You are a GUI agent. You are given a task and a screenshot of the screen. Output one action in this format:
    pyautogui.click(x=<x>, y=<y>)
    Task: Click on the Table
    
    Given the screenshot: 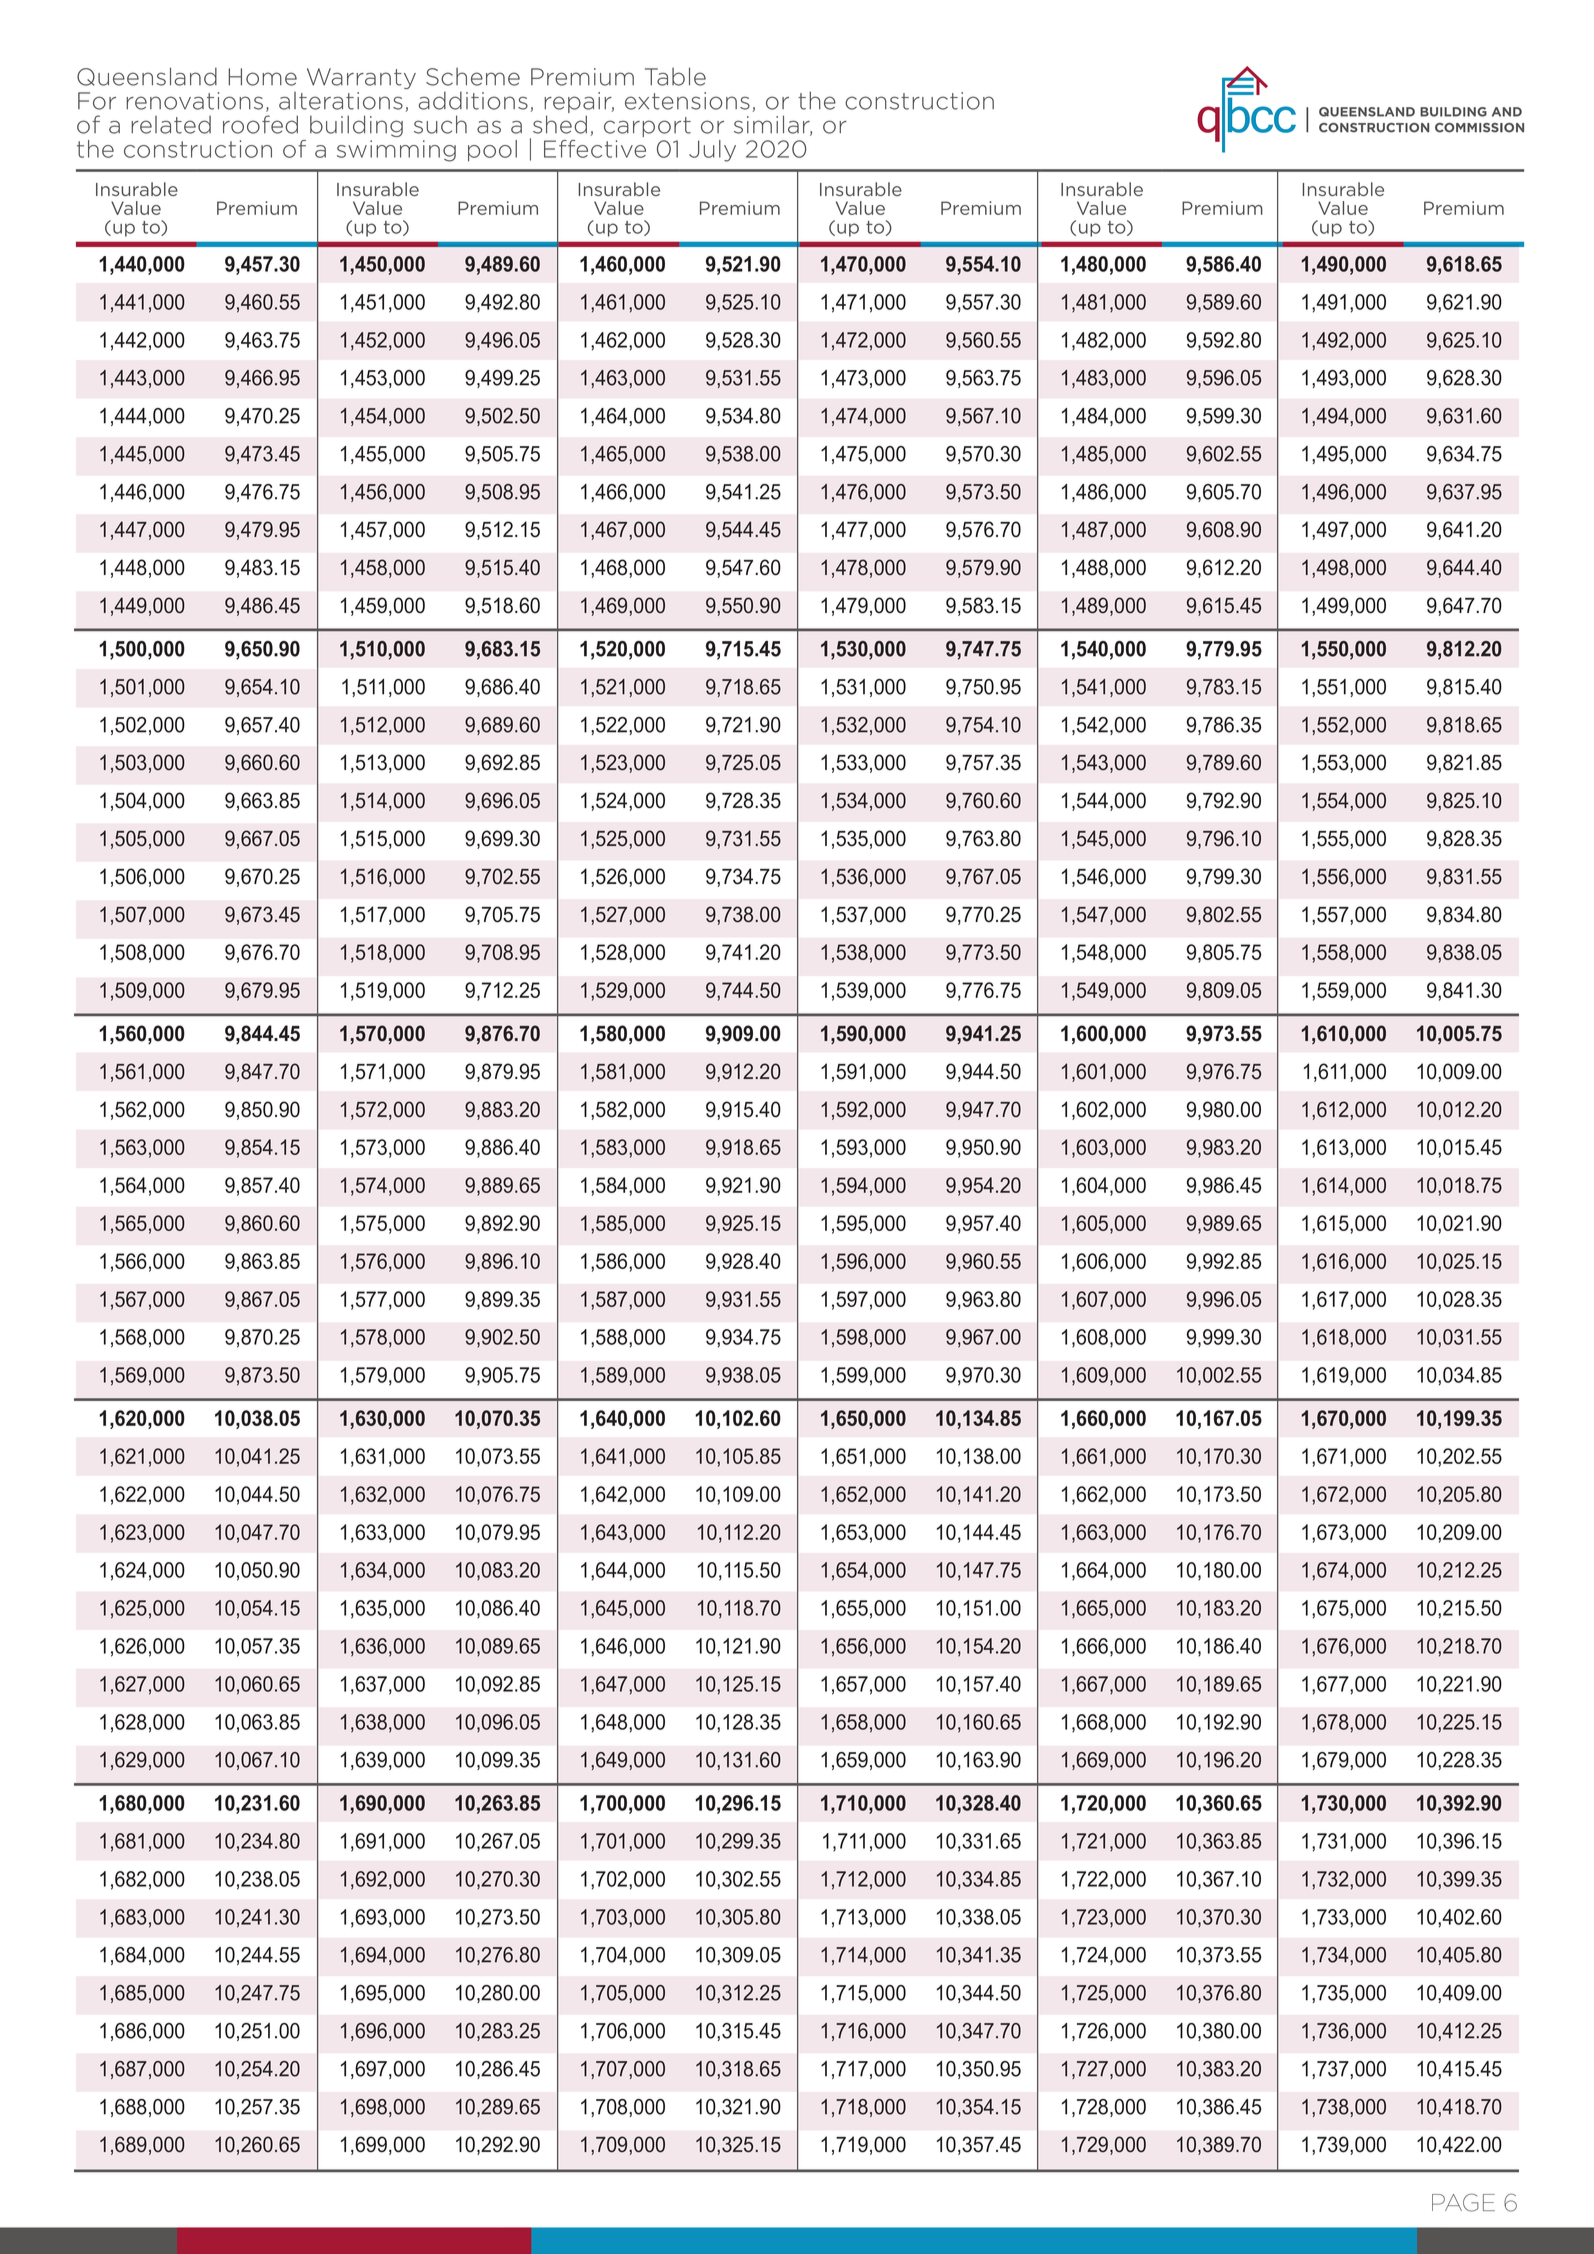 What is the action you would take?
    pyautogui.click(x=675, y=76)
